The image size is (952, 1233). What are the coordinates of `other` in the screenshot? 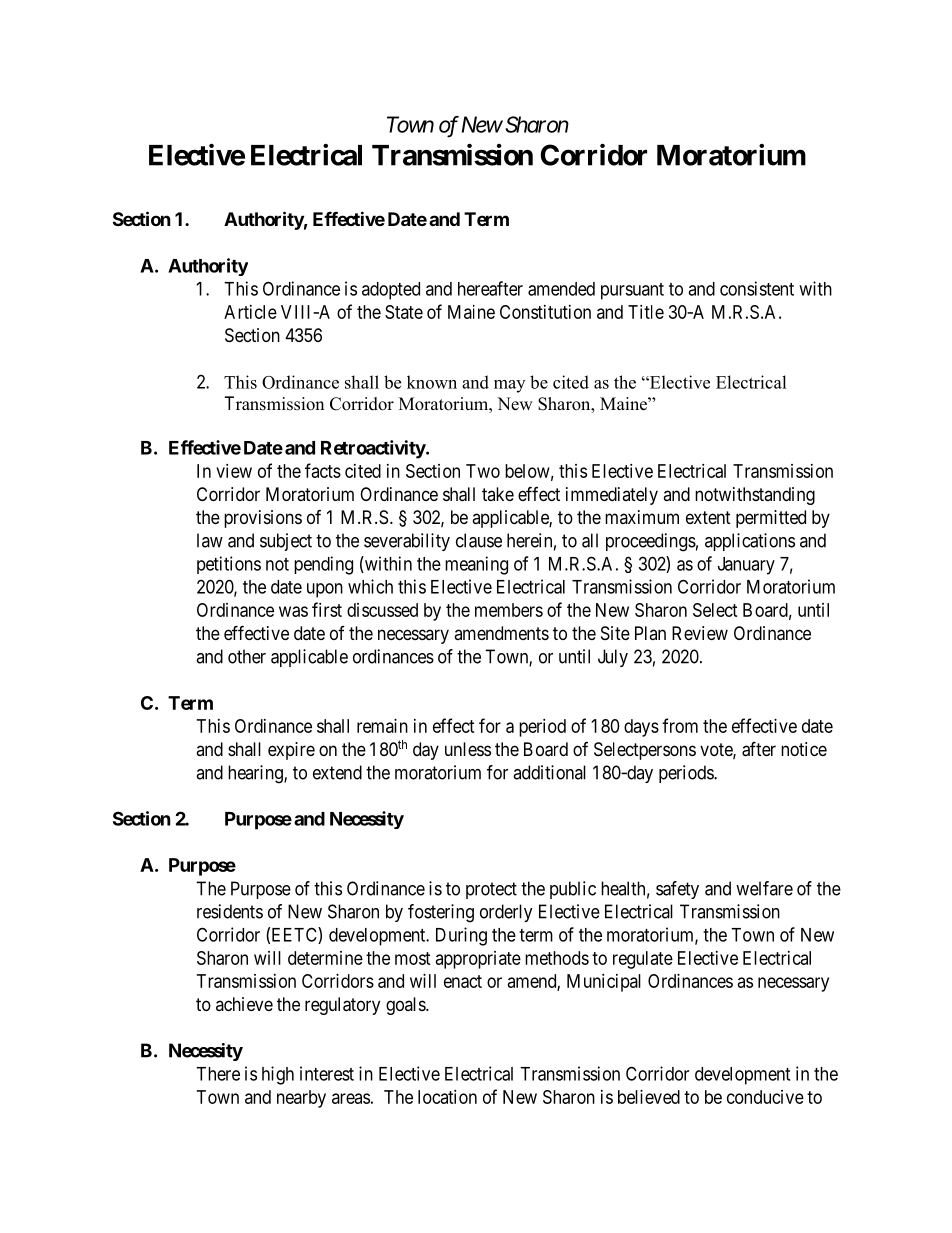 It's located at (247, 656).
